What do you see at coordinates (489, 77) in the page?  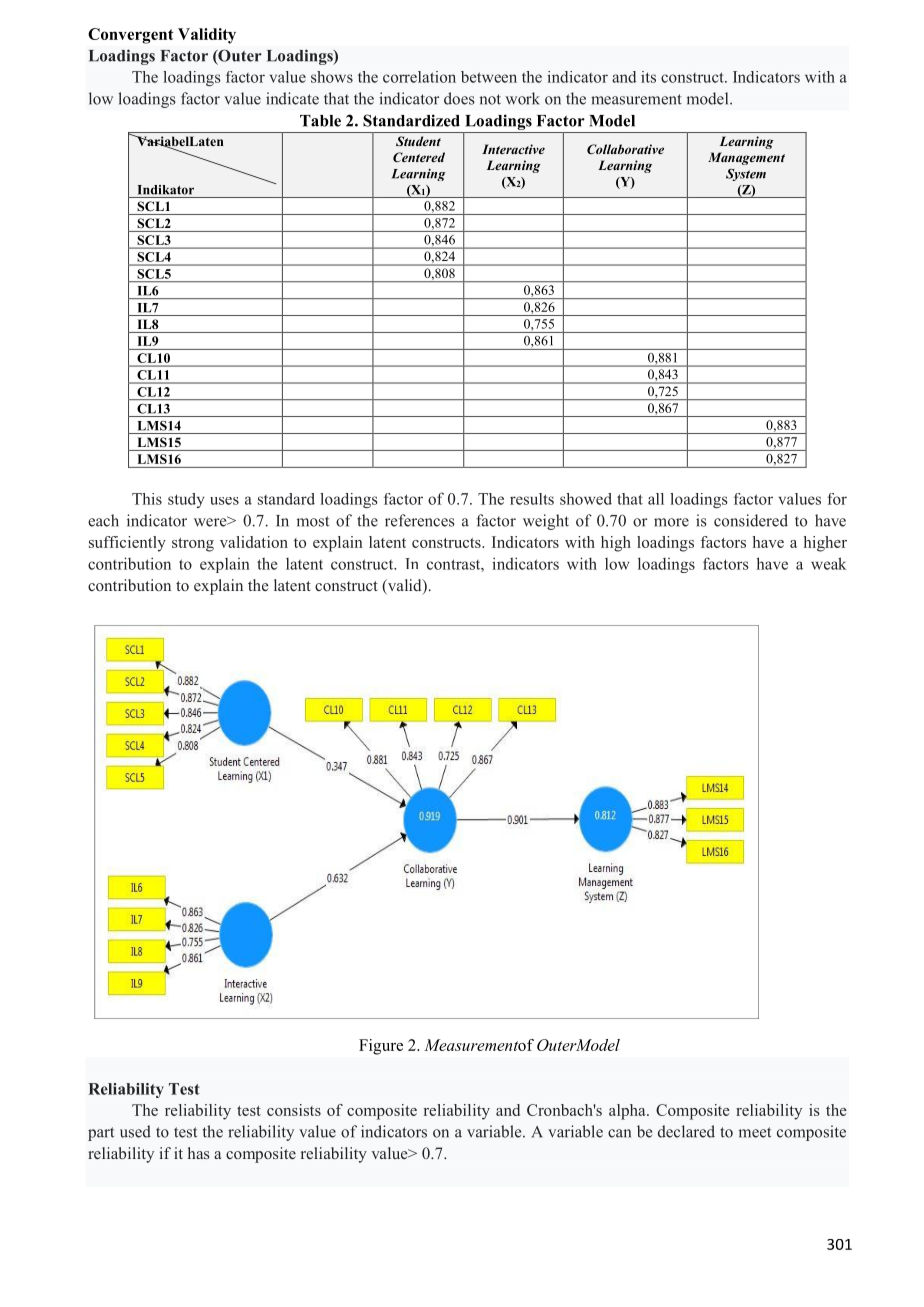 I see `between` at bounding box center [489, 77].
